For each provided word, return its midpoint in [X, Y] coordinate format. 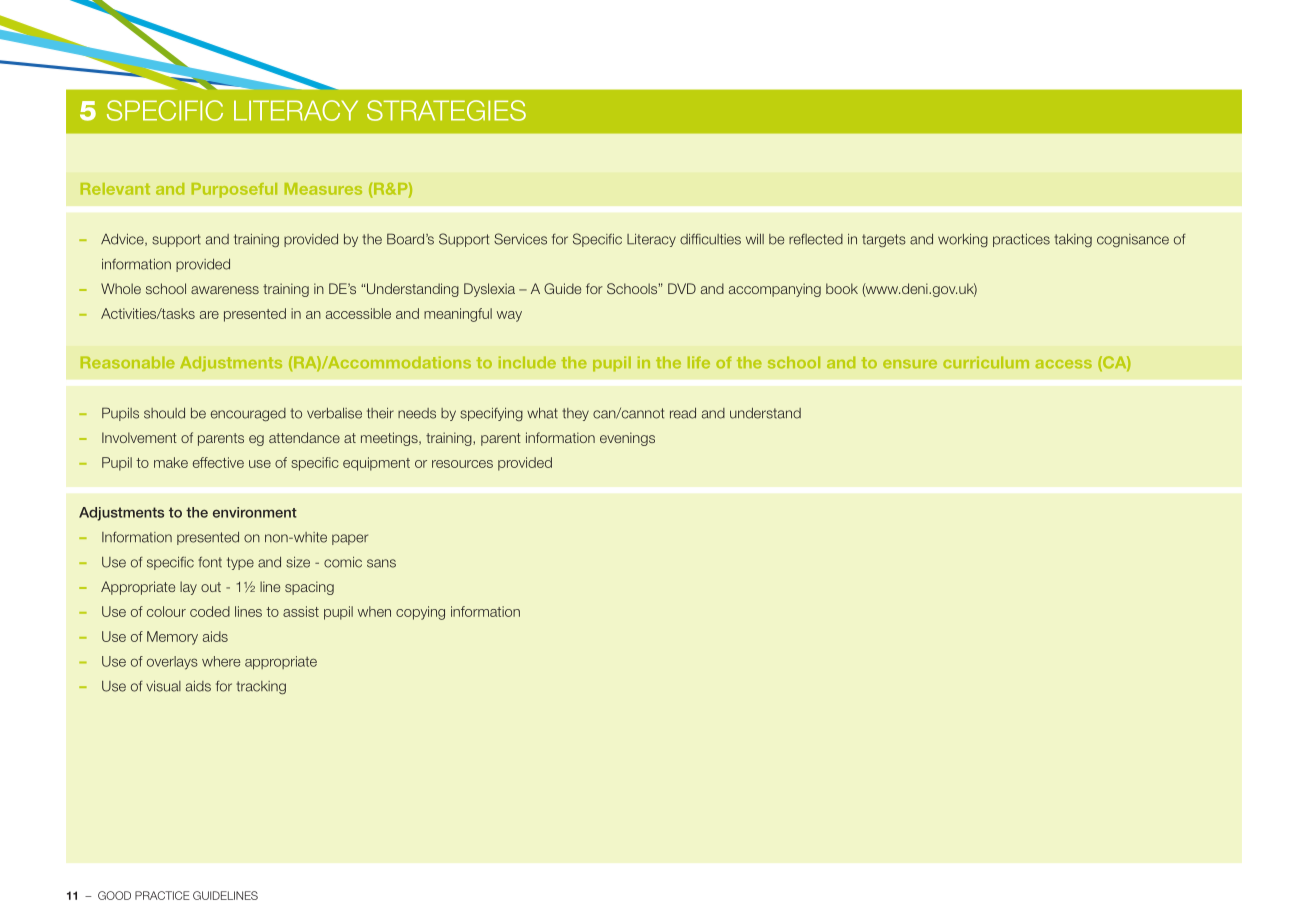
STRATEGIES [446, 110]
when [374, 611]
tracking [261, 687]
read [683, 413]
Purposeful [234, 190]
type [240, 563]
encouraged [248, 414]
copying [420, 613]
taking [1073, 240]
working [963, 240]
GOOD [114, 895]
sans [381, 563]
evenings [627, 439]
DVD [682, 288]
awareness [225, 290]
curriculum [986, 362]
